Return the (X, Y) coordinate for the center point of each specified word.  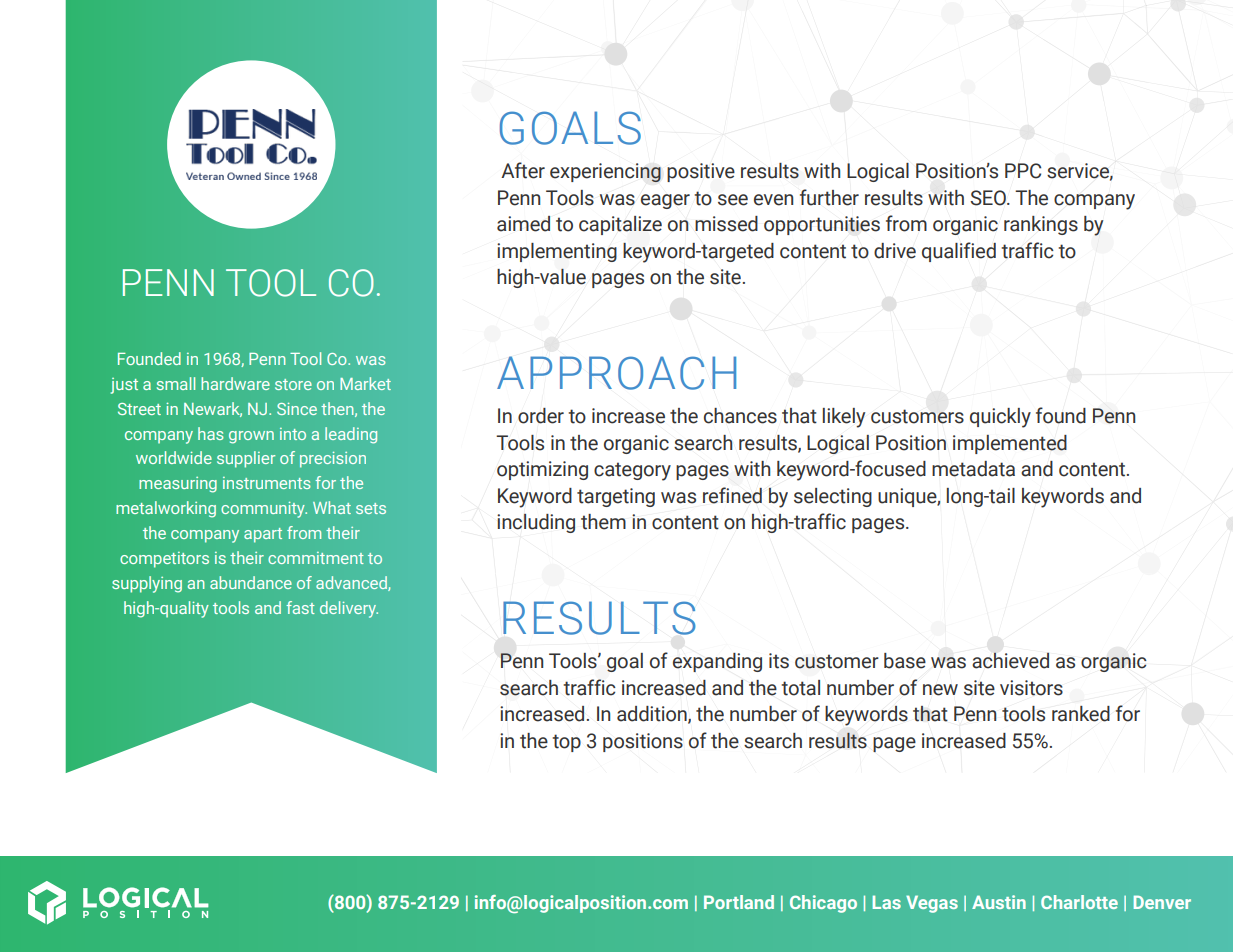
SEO (989, 198)
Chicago (823, 904)
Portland (739, 902)
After (523, 170)
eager (665, 201)
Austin (999, 902)
